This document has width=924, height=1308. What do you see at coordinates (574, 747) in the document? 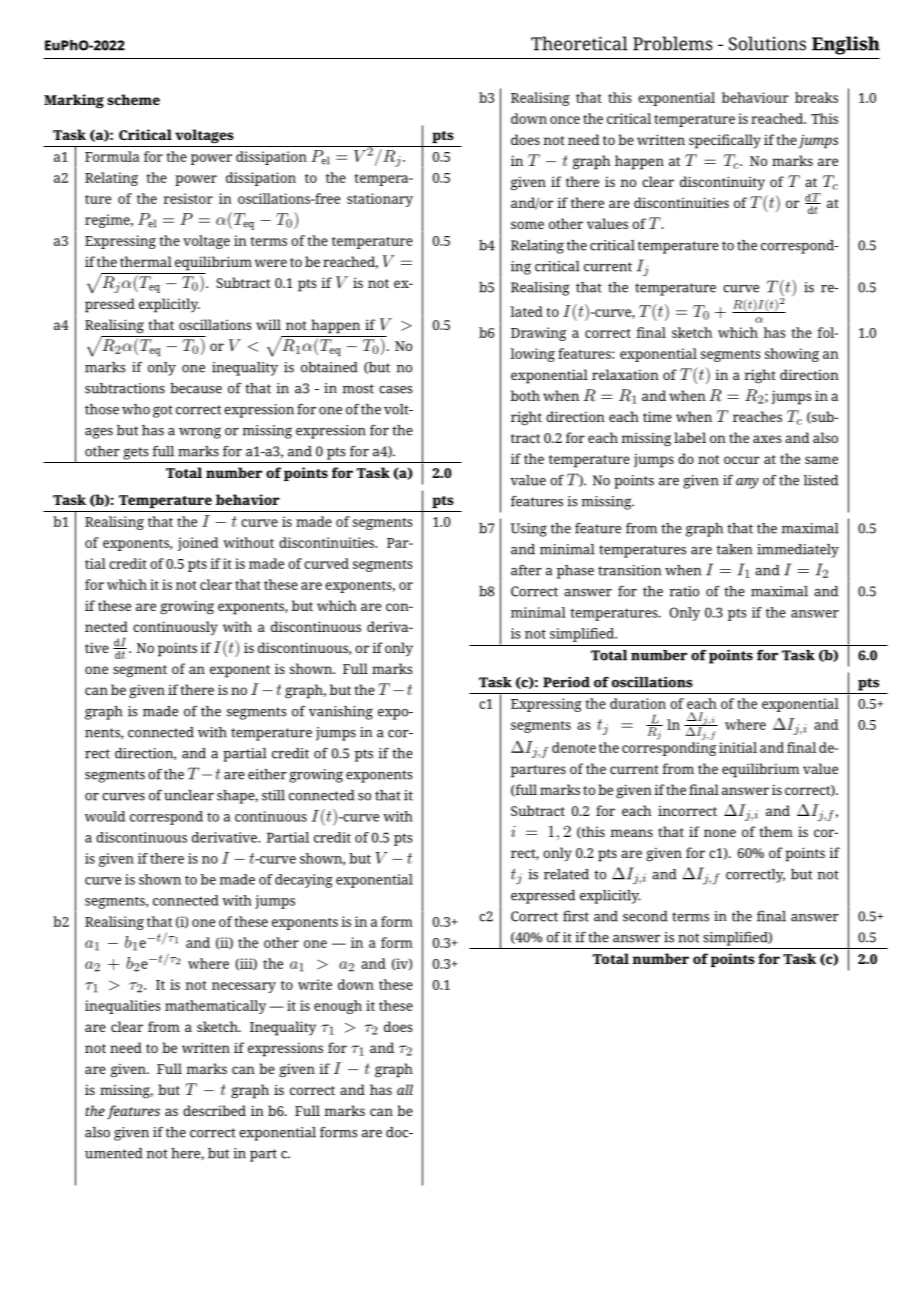
I see `denote` at bounding box center [574, 747].
